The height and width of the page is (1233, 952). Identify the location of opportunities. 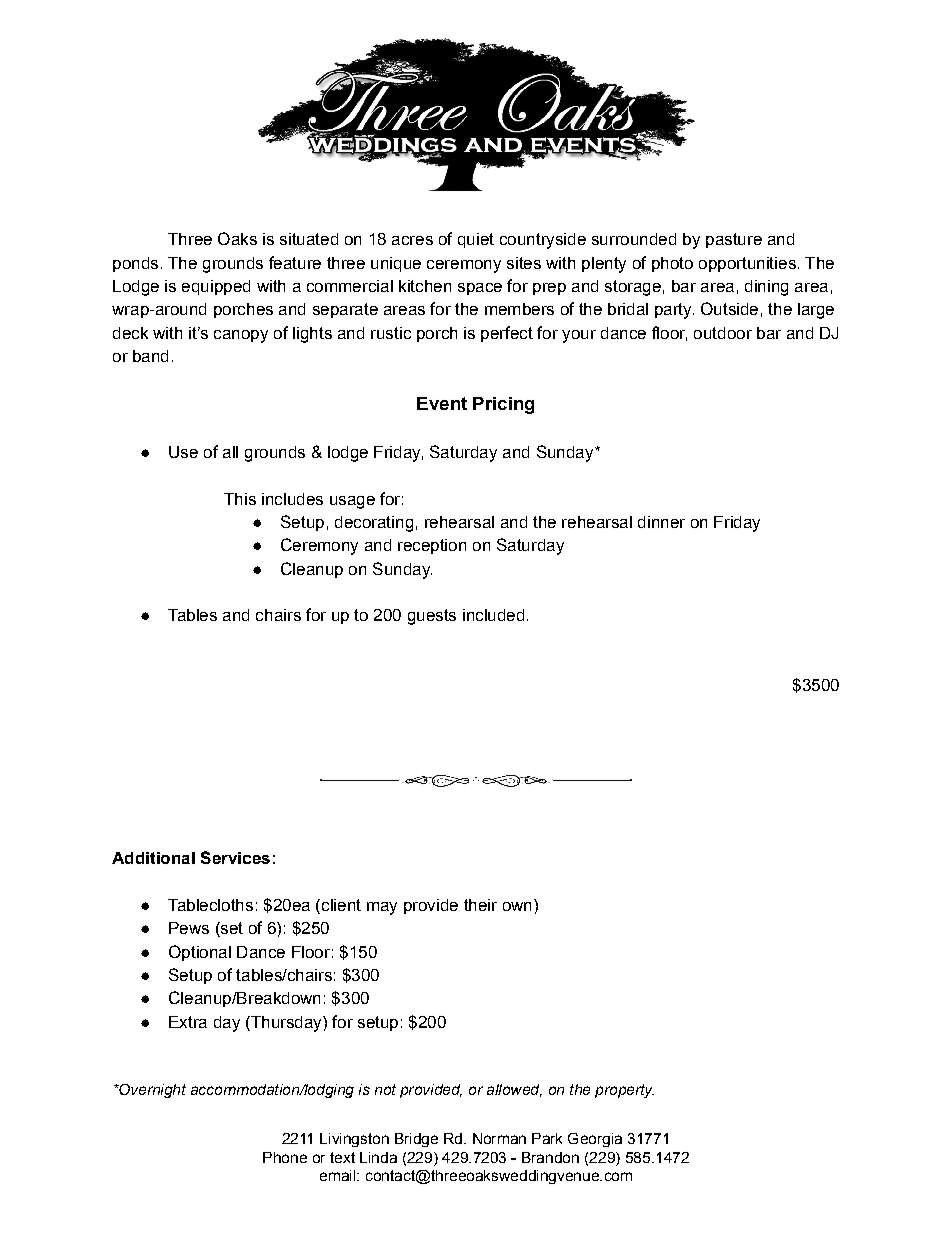
(747, 264).
